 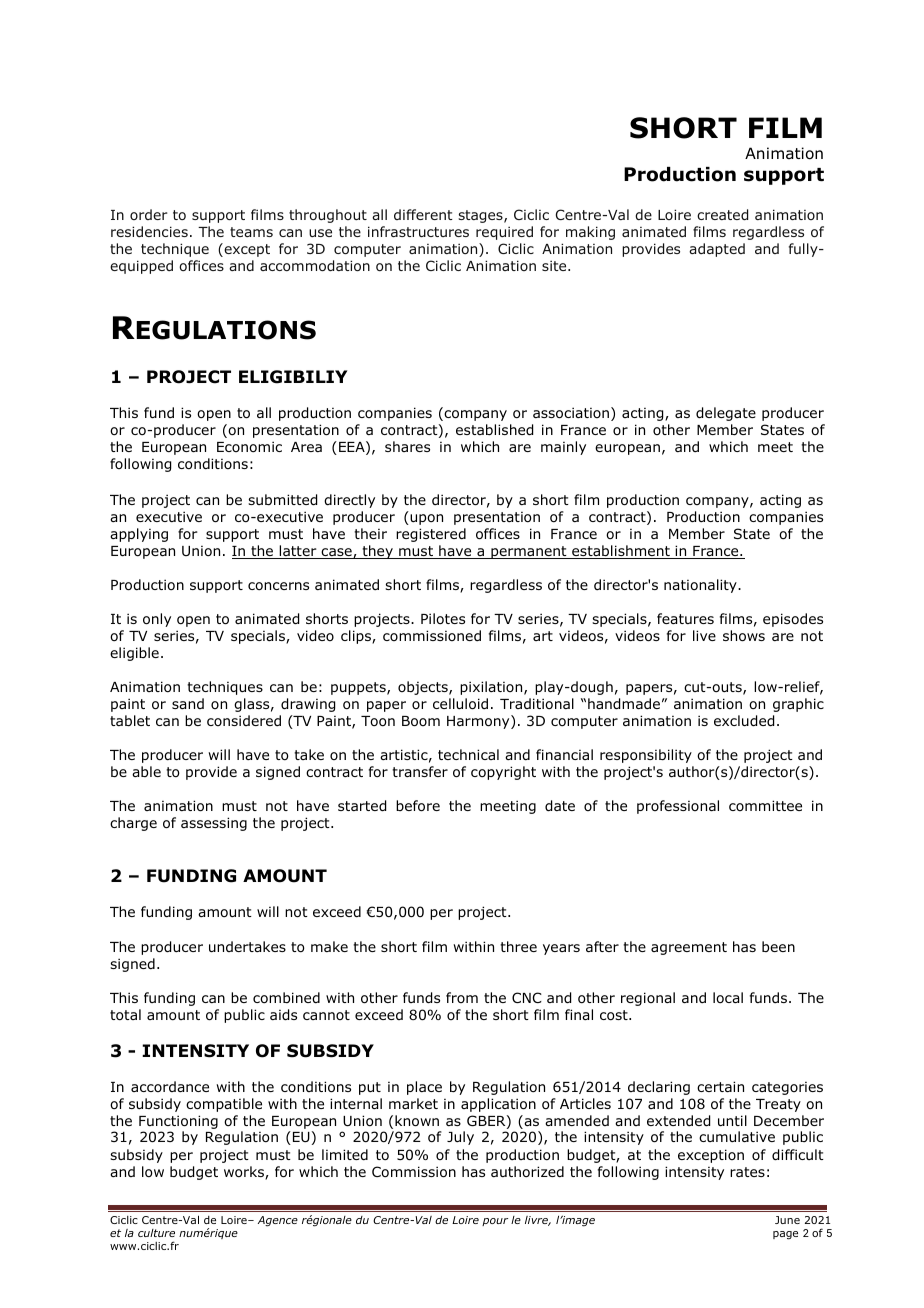 I want to click on delegate, so click(x=726, y=414).
